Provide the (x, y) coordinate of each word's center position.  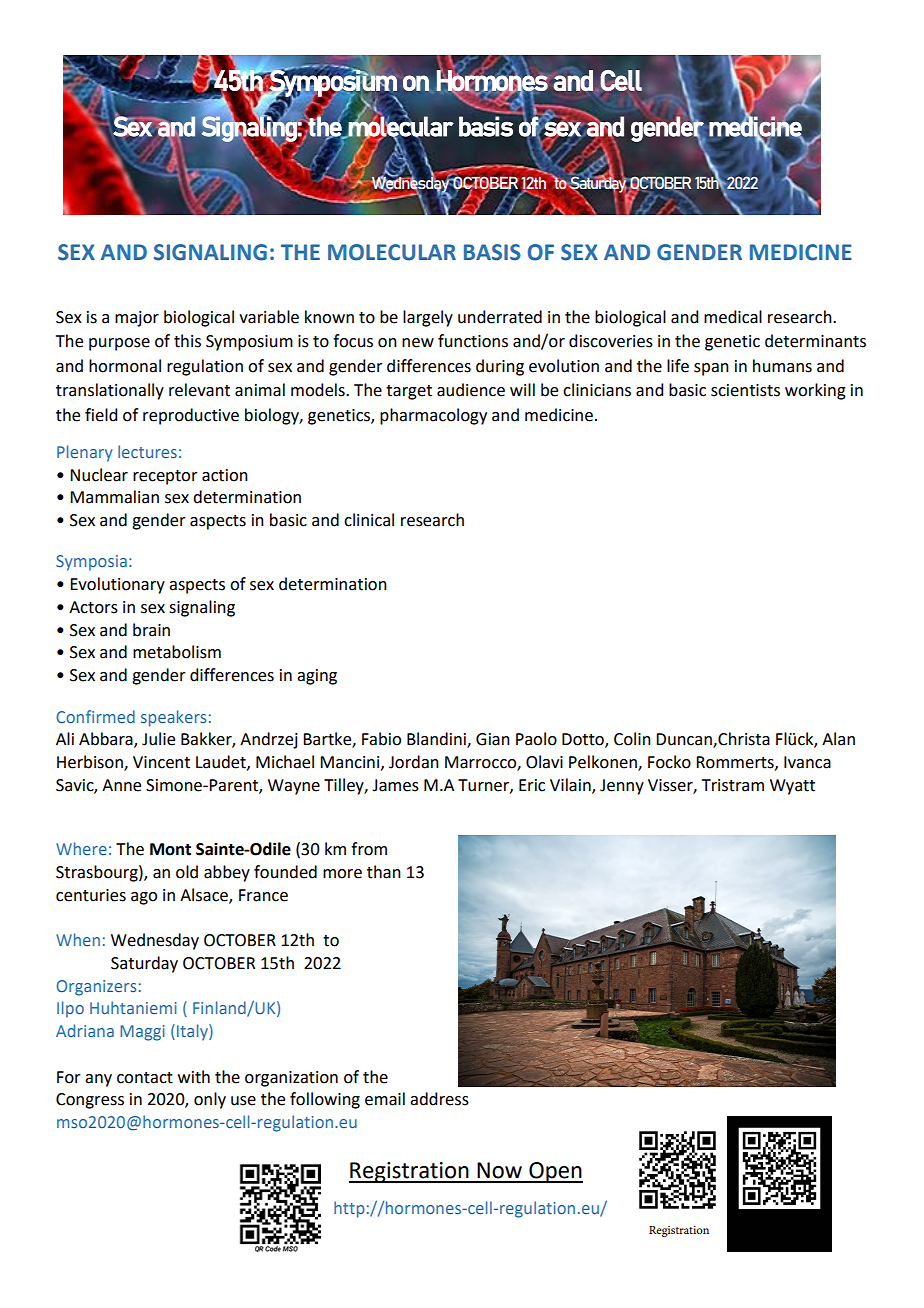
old (187, 872)
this (187, 341)
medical (733, 317)
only (210, 1100)
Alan (838, 739)
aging (317, 677)
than (384, 872)
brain (151, 630)
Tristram (733, 785)
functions (473, 341)
